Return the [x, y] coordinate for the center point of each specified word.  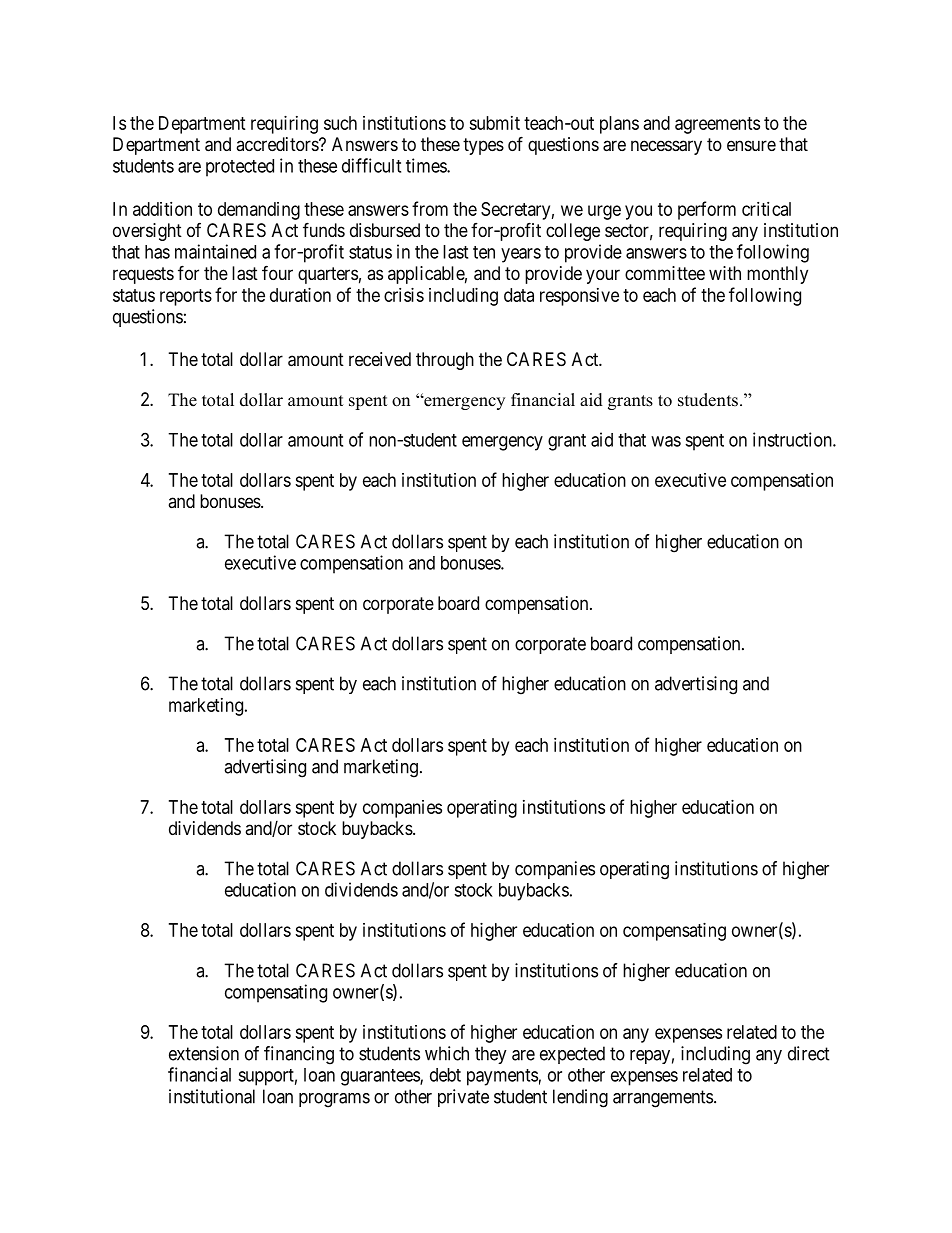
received [380, 359]
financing [299, 1055]
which [447, 1053]
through [445, 361]
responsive [579, 297]
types [483, 146]
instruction [793, 439]
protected [240, 168]
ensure [751, 145]
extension [204, 1053]
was [666, 441]
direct [809, 1053]
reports [186, 297]
